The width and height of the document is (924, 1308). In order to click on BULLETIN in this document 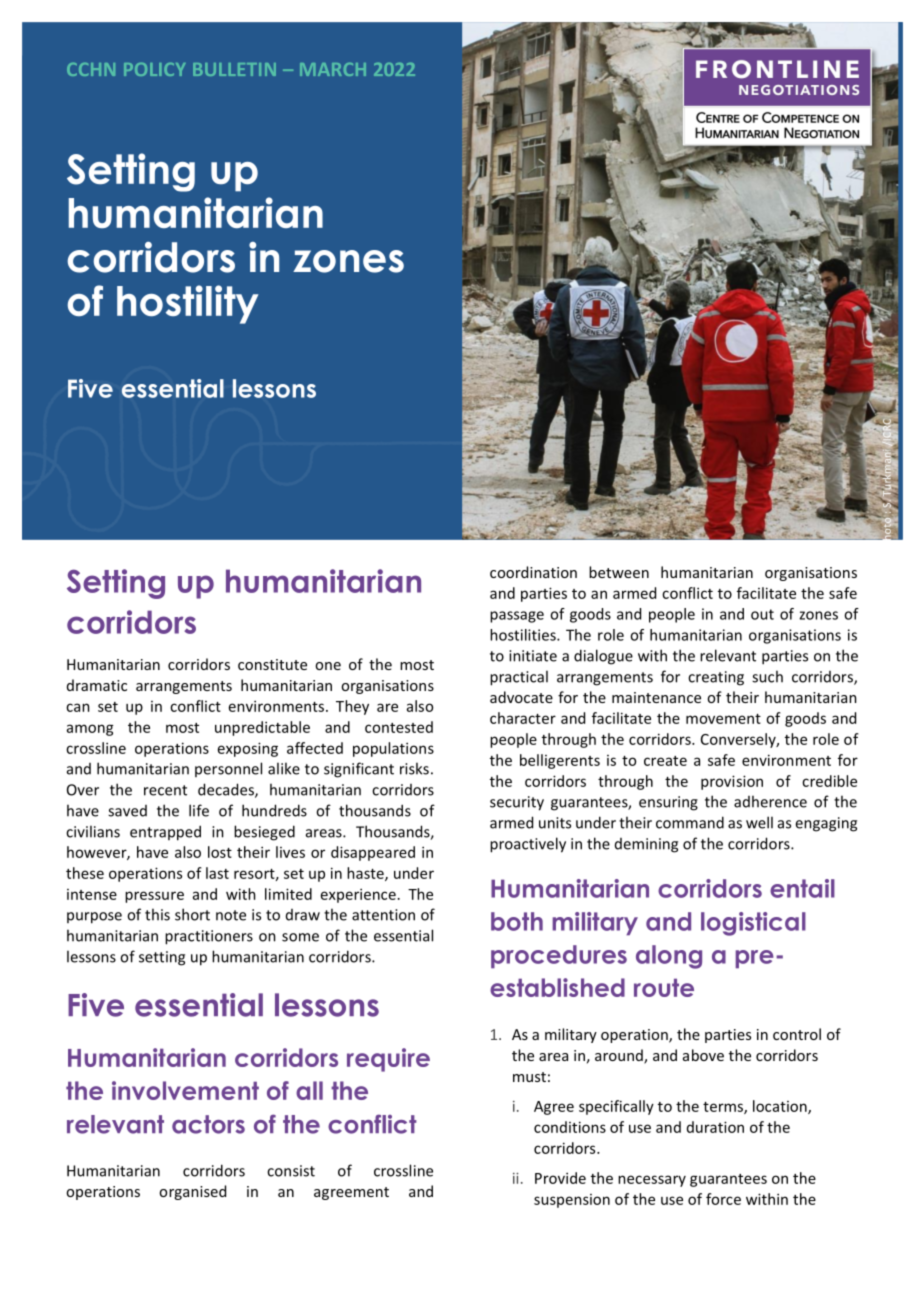, I will do `click(234, 69)`.
